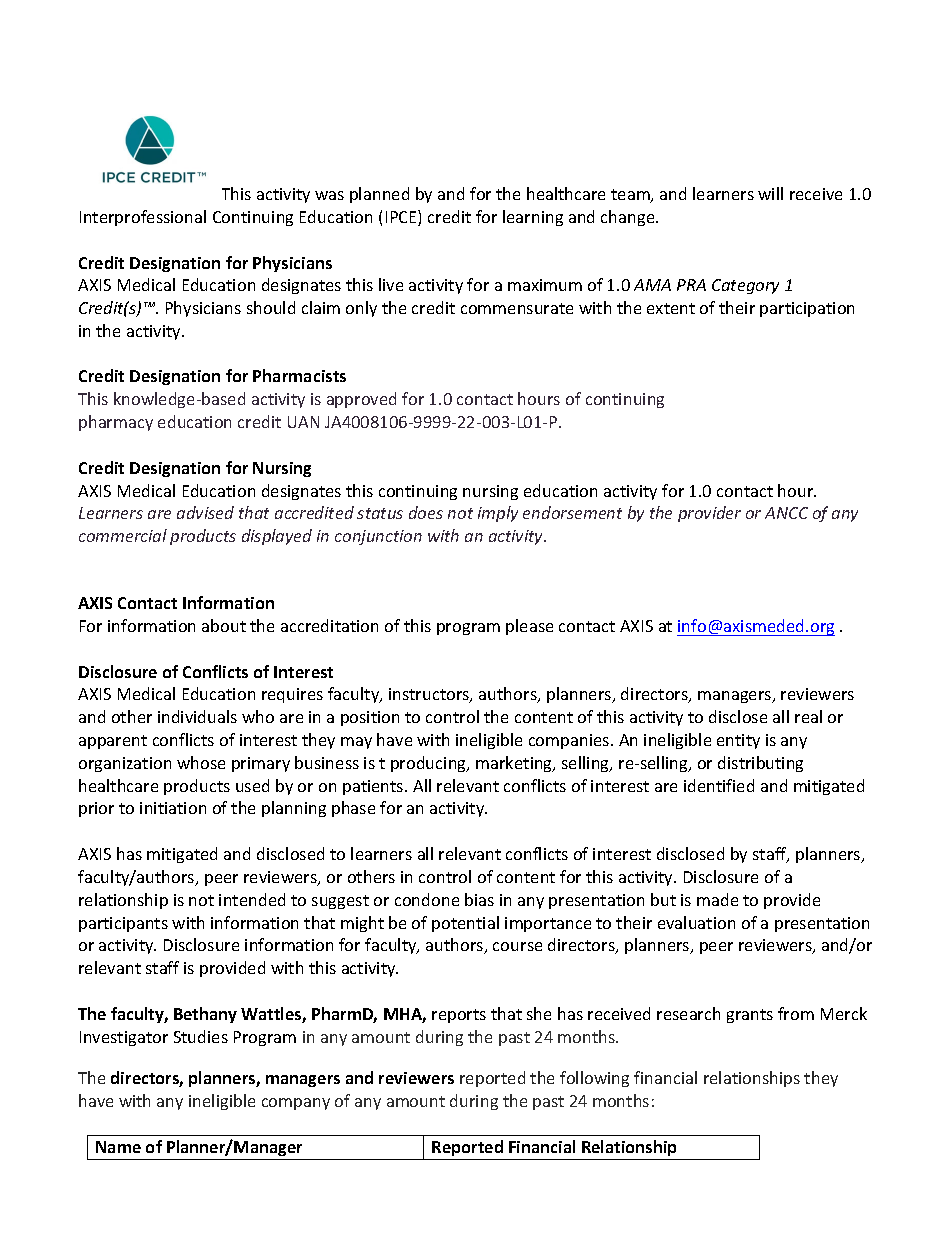 Image resolution: width=952 pixels, height=1233 pixels. I want to click on bias, so click(479, 899).
